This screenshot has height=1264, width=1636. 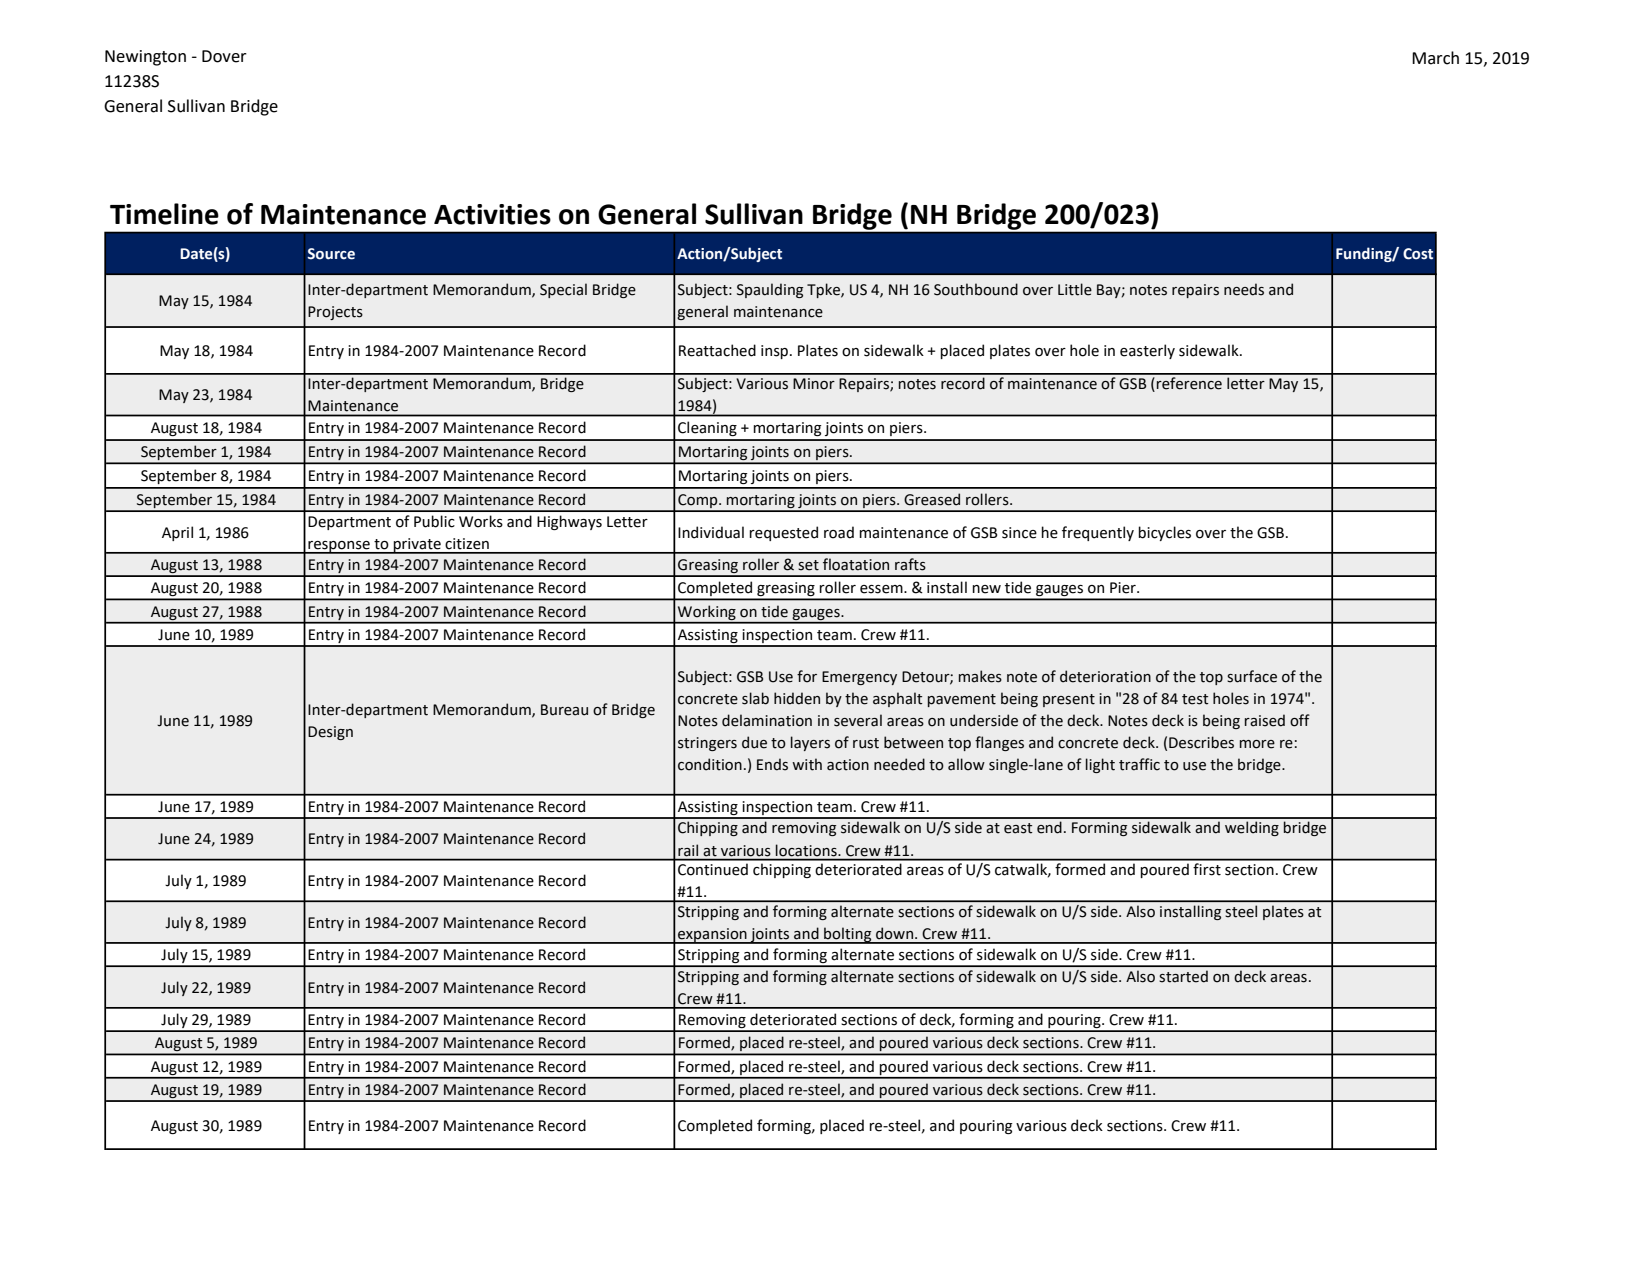 I want to click on Projects, so click(x=335, y=313).
